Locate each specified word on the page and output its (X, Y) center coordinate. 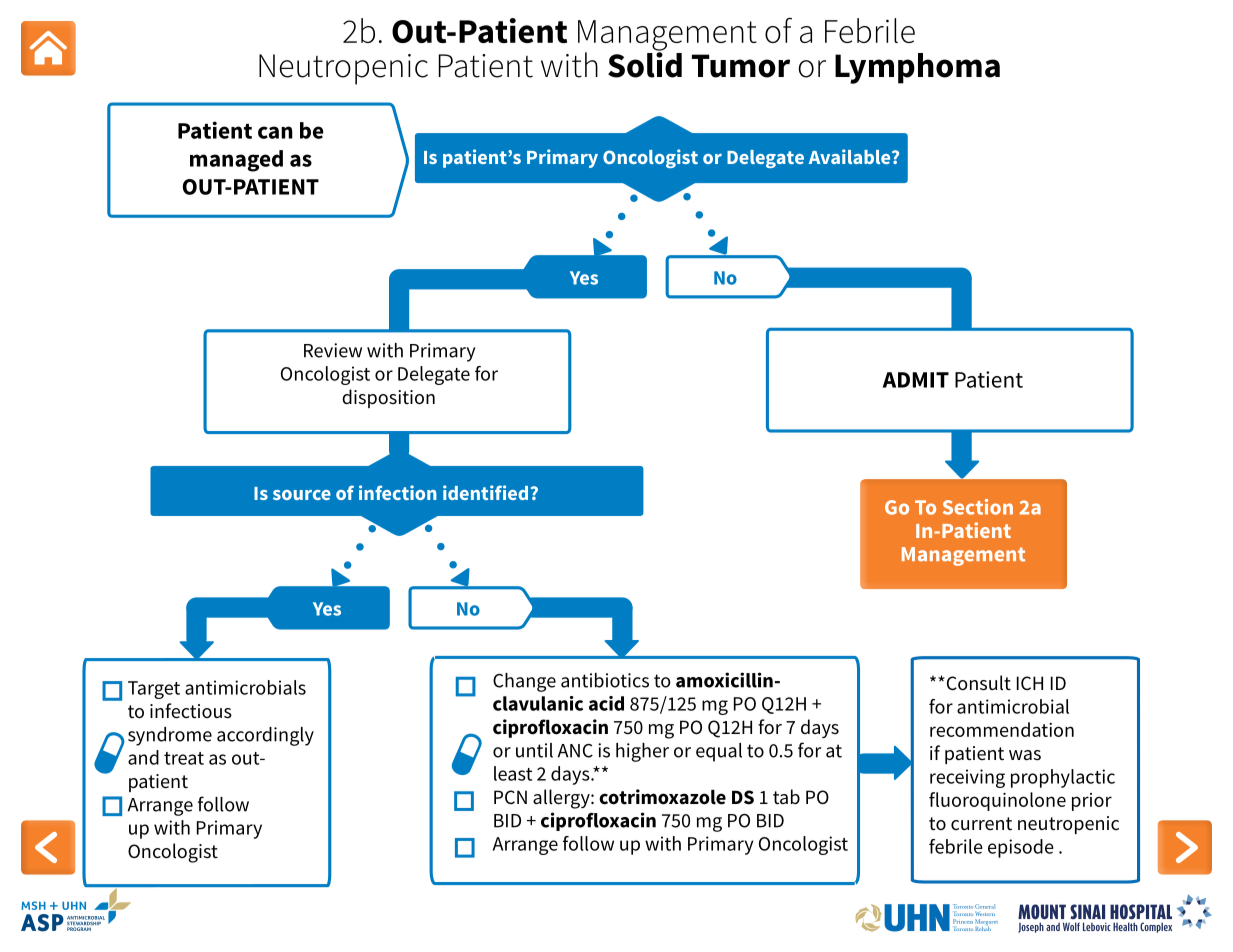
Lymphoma (917, 68)
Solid (645, 64)
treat (184, 758)
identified (485, 492)
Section (978, 507)
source (302, 495)
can (275, 132)
